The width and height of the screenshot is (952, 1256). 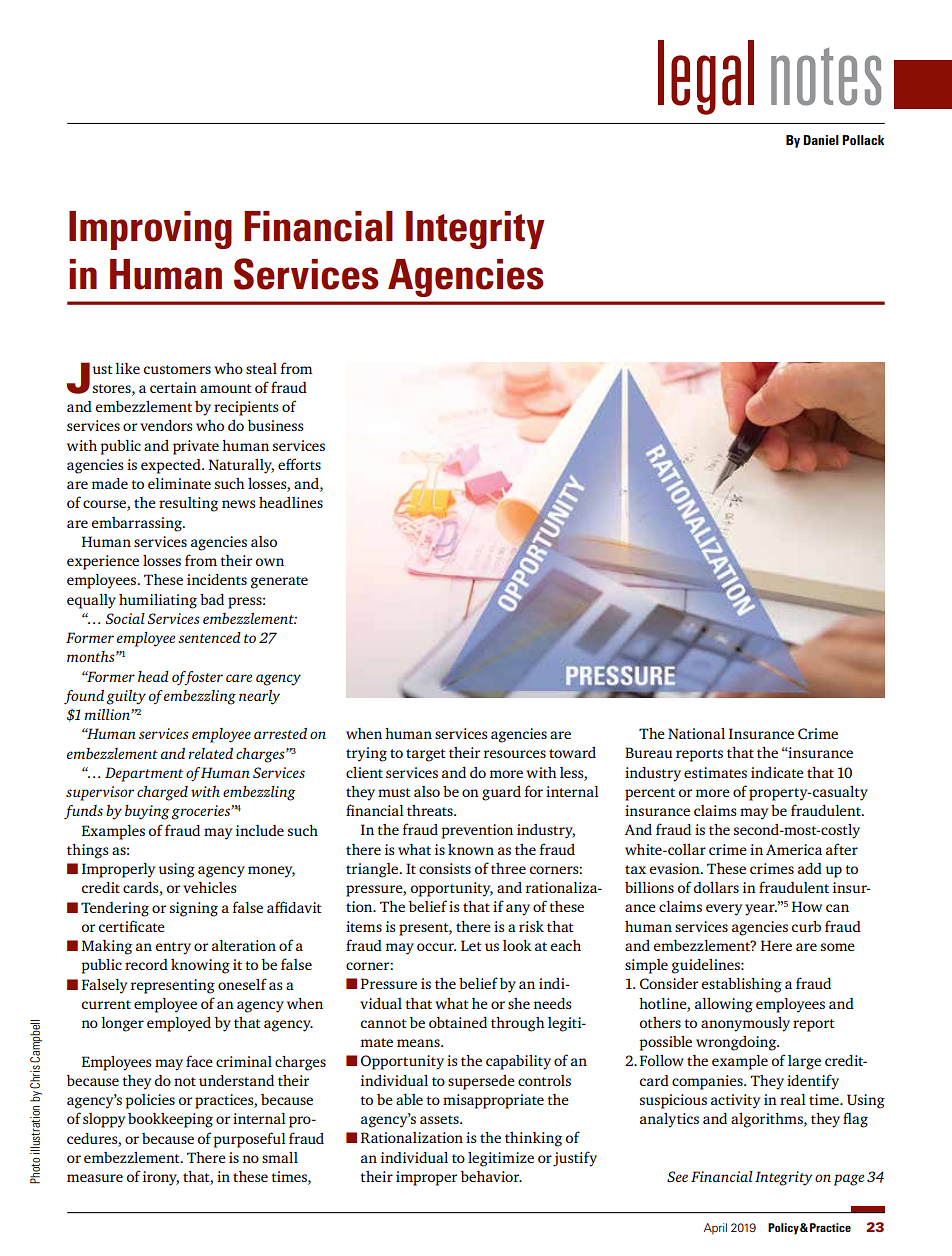 What do you see at coordinates (299, 464) in the screenshot?
I see `efforts` at bounding box center [299, 464].
